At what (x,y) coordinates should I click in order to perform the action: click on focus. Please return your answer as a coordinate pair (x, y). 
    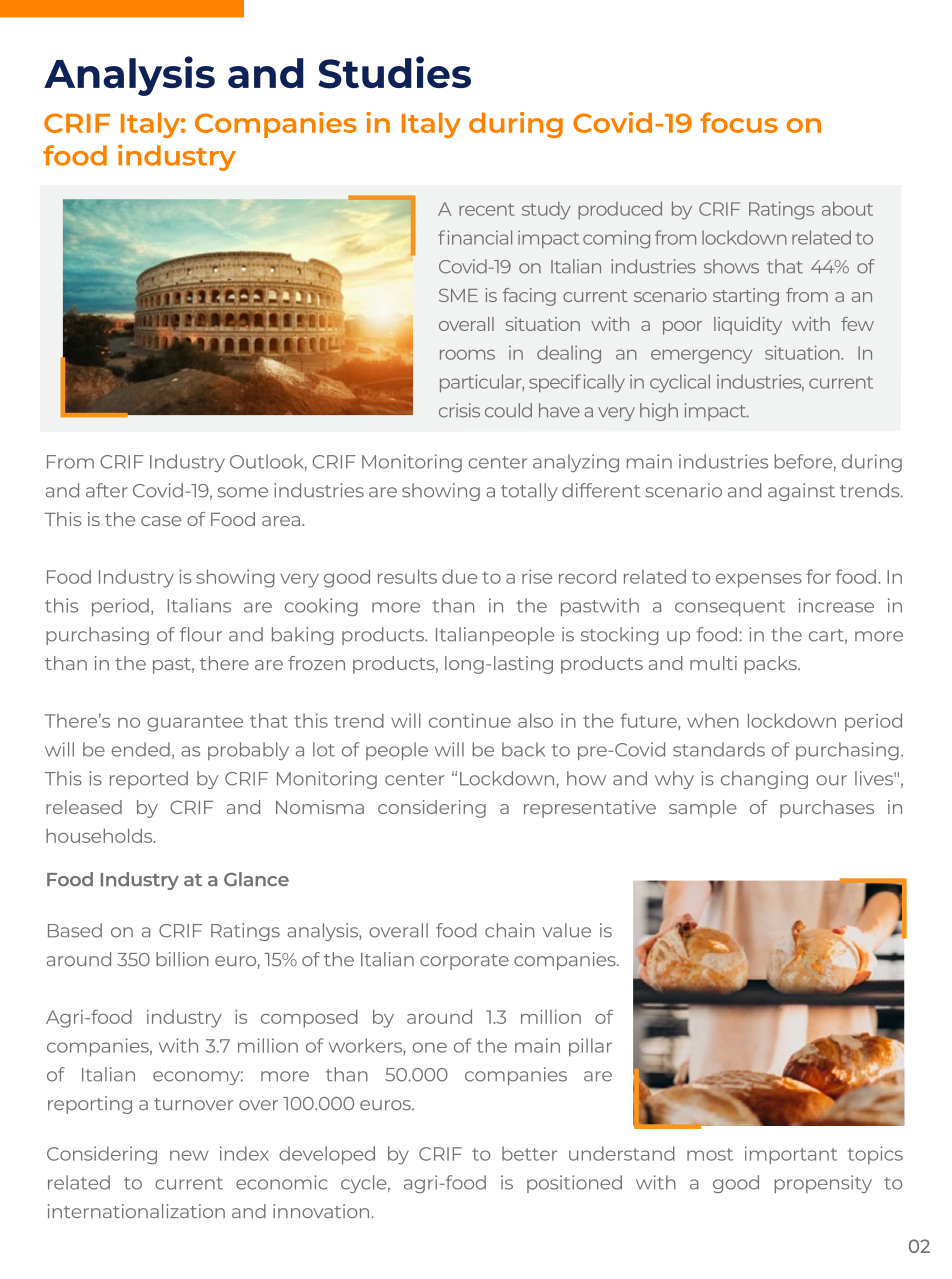
    Looking at the image, I should click on (739, 122).
